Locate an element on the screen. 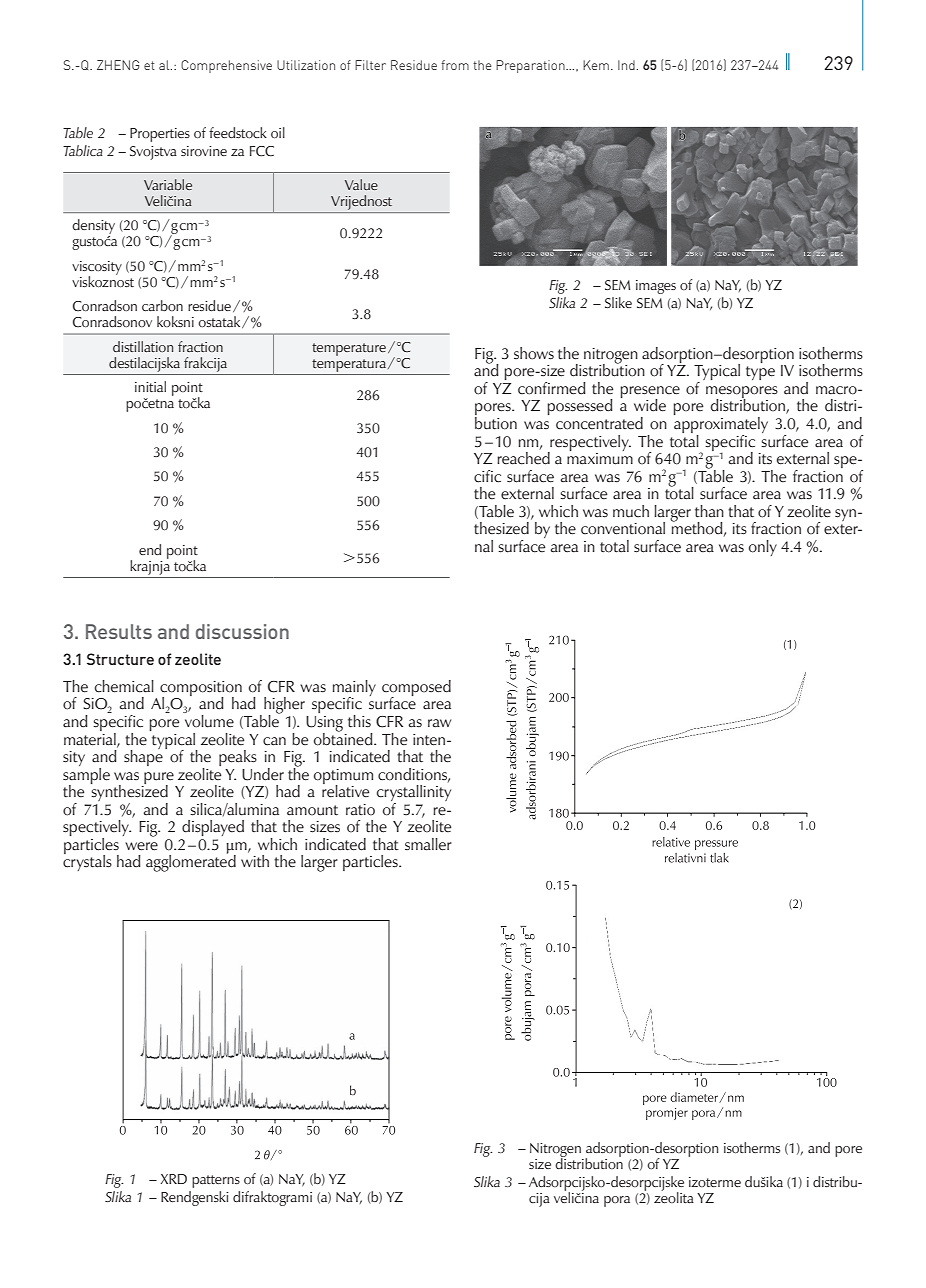 The height and width of the screenshot is (1288, 926). XRD is located at coordinates (174, 1179).
